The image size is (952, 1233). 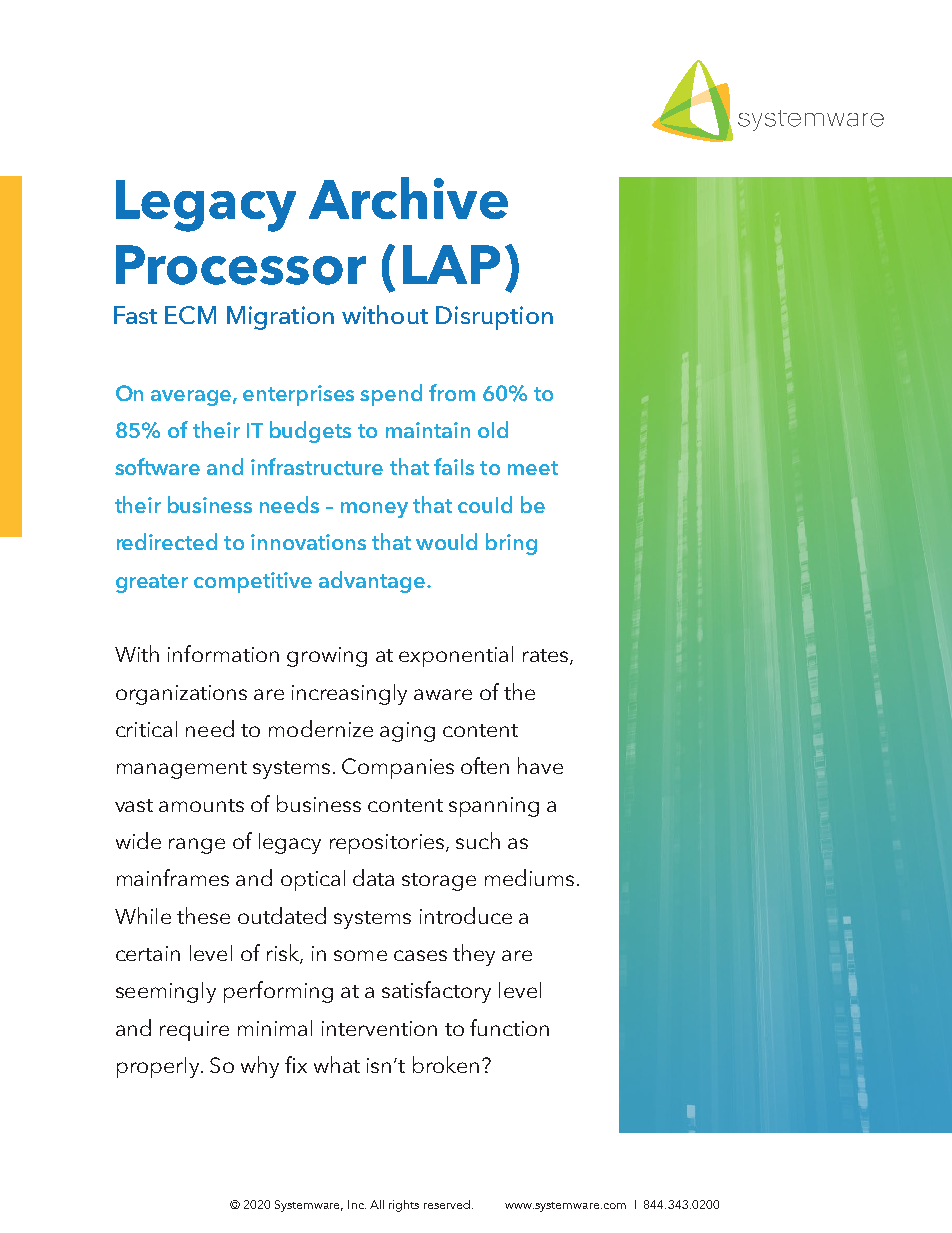 I want to click on Archive, so click(x=408, y=198).
